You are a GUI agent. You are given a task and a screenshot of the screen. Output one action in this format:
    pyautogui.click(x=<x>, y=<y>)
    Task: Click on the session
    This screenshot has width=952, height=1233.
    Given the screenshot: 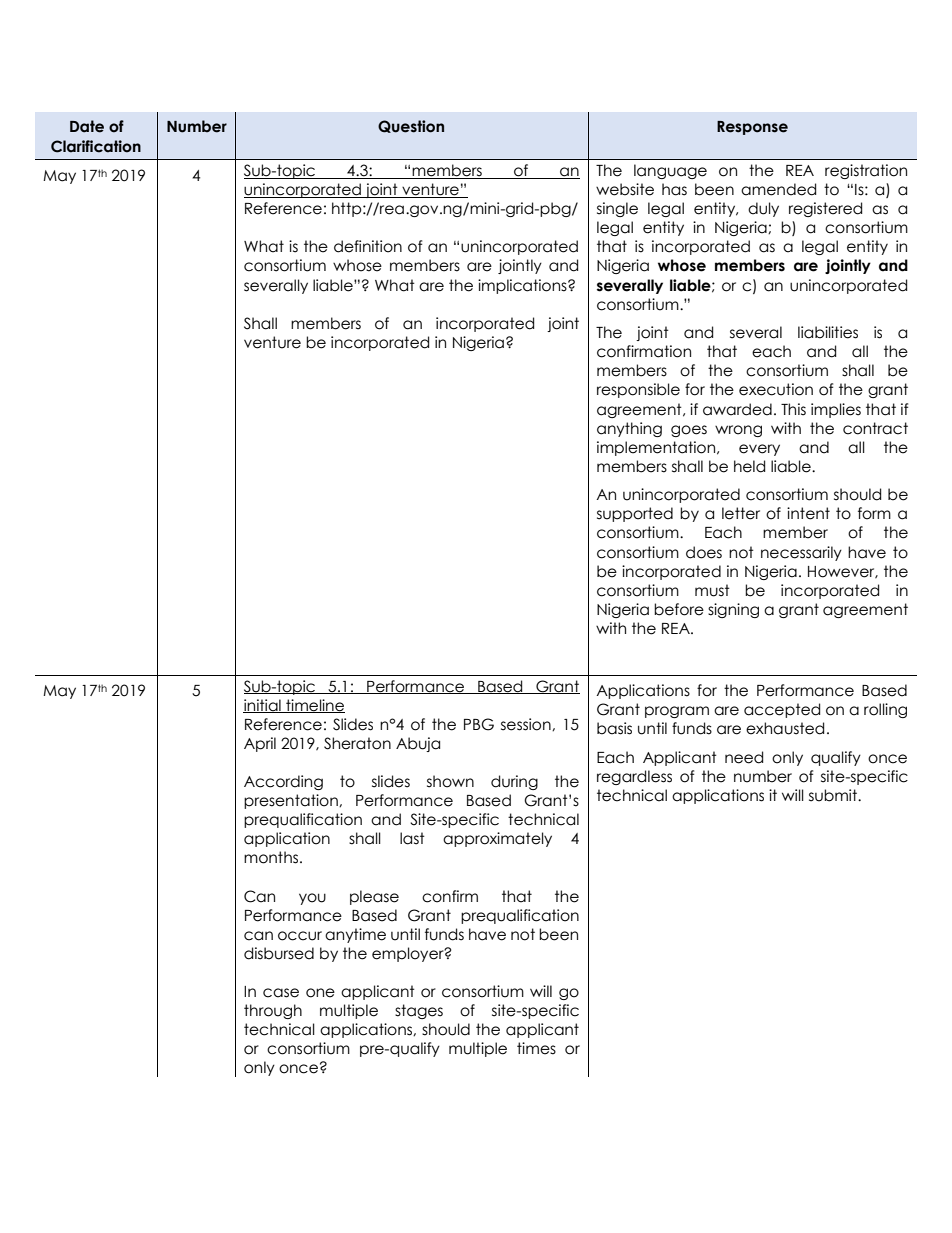 What is the action you would take?
    pyautogui.click(x=527, y=724)
